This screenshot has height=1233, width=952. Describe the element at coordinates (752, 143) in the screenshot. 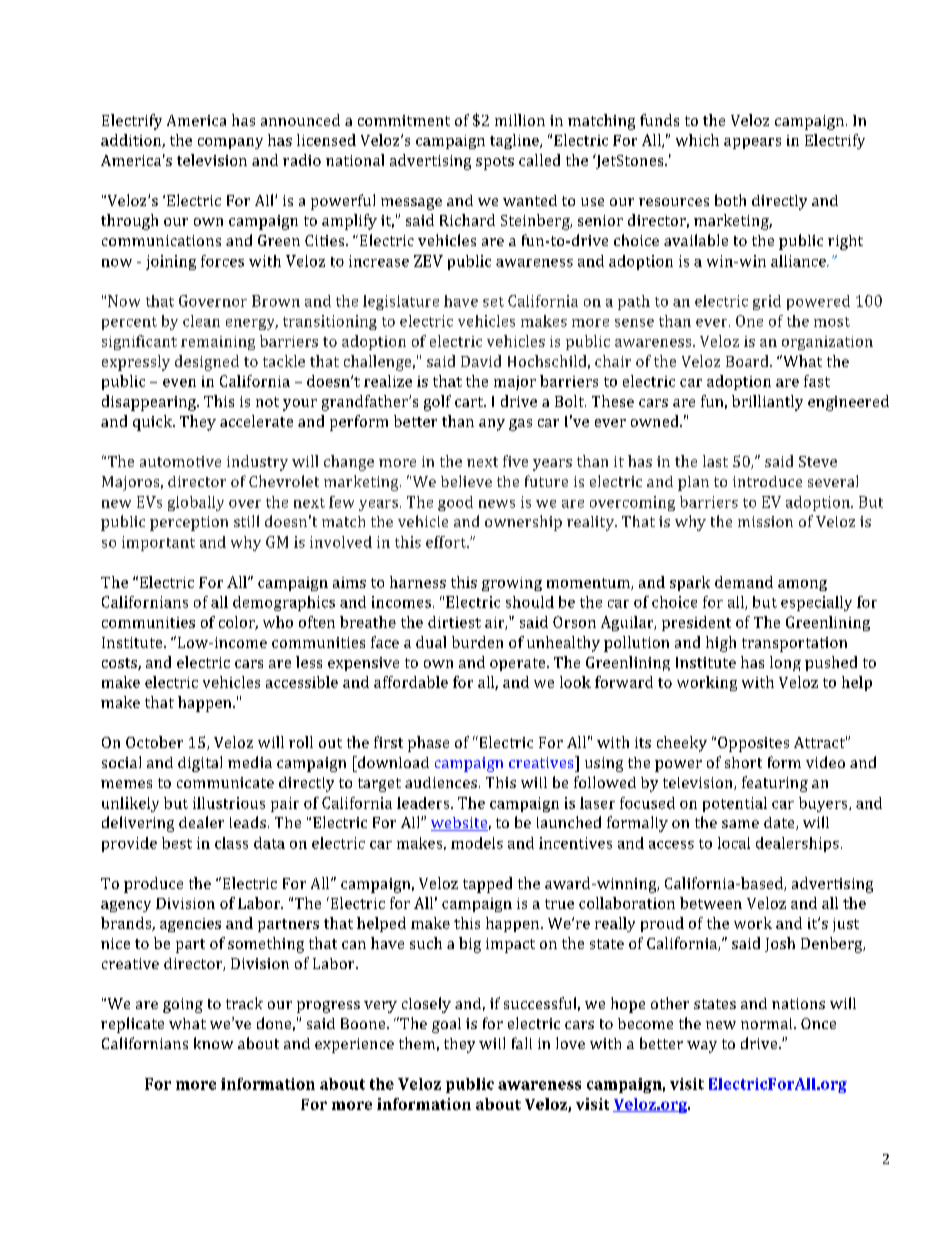

I see `appears` at that location.
